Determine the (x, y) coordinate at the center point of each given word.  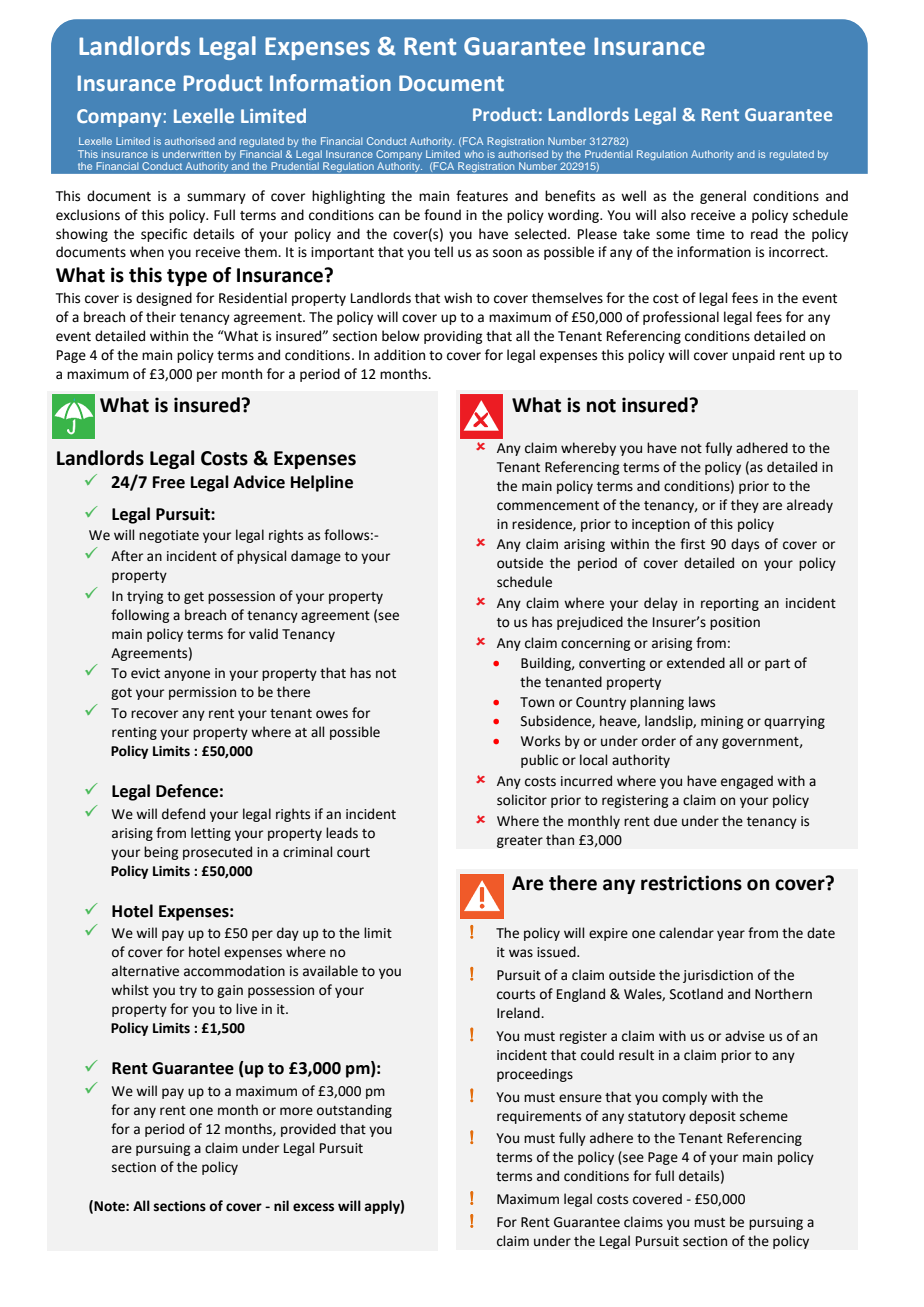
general (723, 197)
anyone (187, 675)
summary (216, 198)
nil (281, 1205)
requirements (539, 1117)
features (482, 196)
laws (702, 702)
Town (537, 702)
